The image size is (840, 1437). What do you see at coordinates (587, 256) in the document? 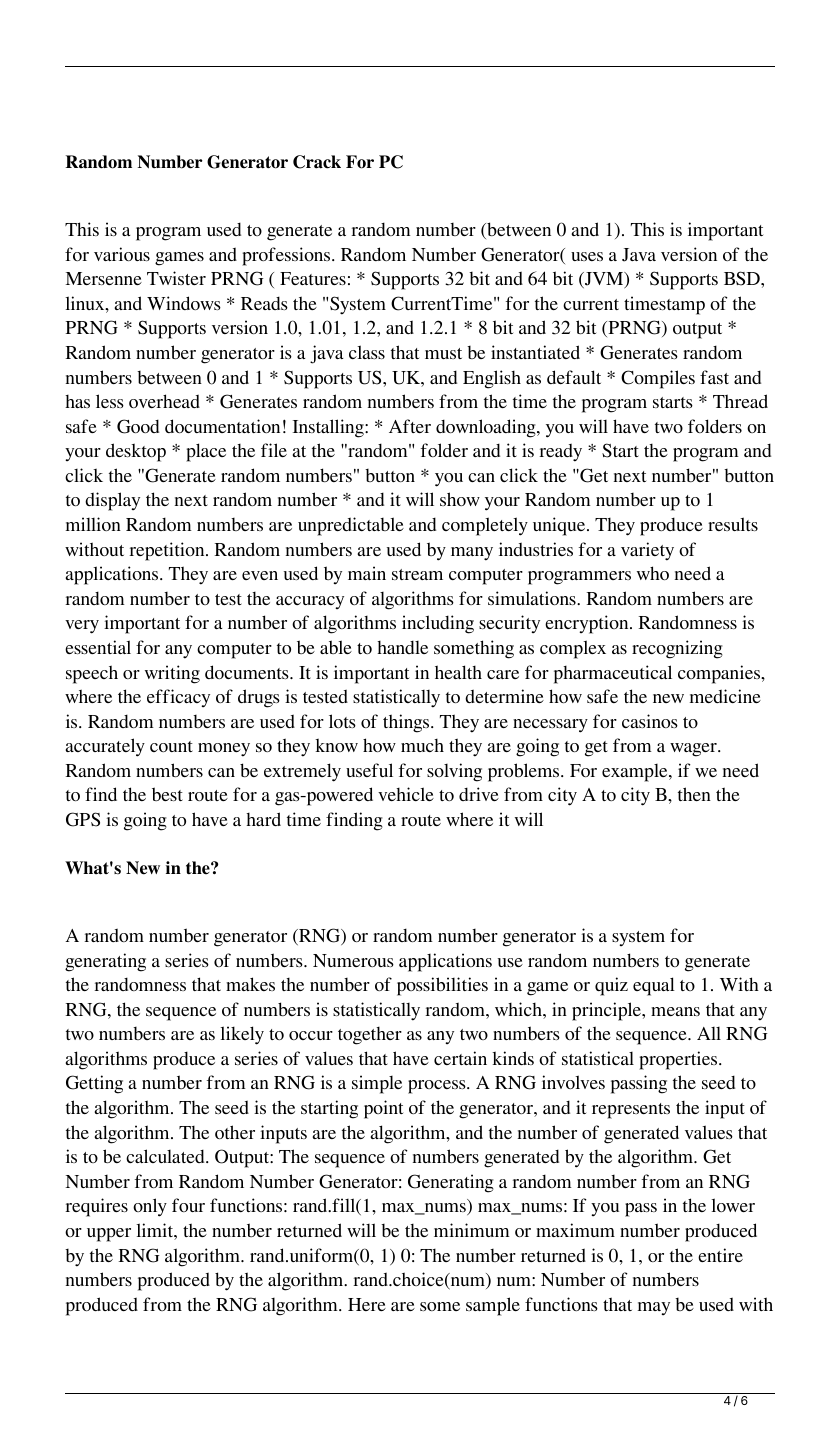
I see `uses` at bounding box center [587, 256].
